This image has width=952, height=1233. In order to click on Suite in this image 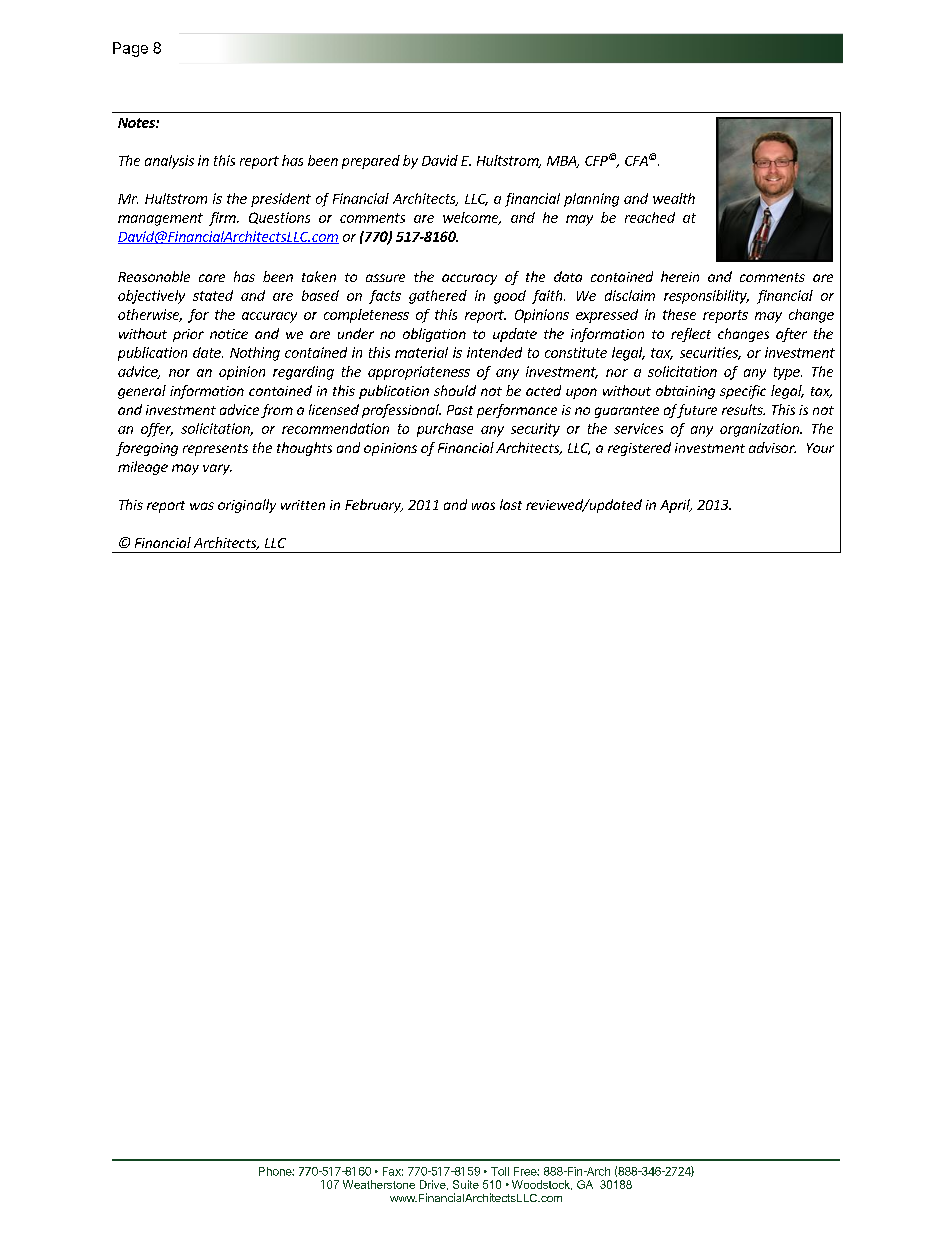, I will do `click(466, 1184)`.
